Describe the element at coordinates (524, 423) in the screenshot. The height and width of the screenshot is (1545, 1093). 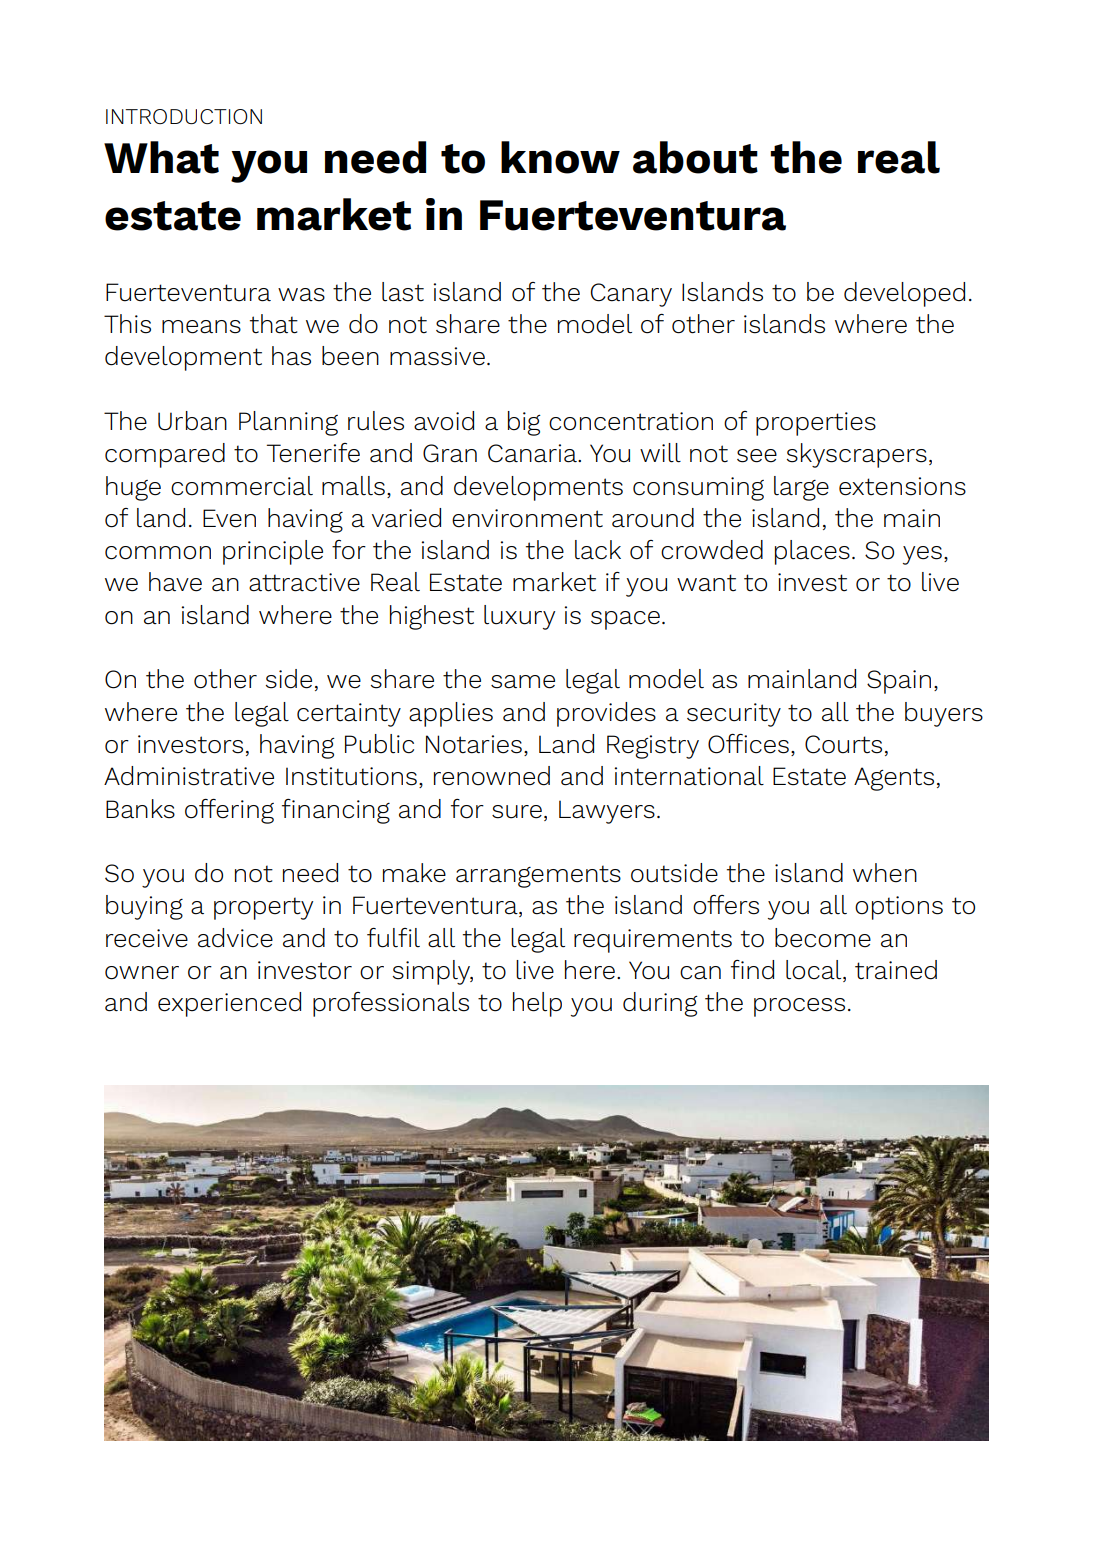
I see `big` at that location.
